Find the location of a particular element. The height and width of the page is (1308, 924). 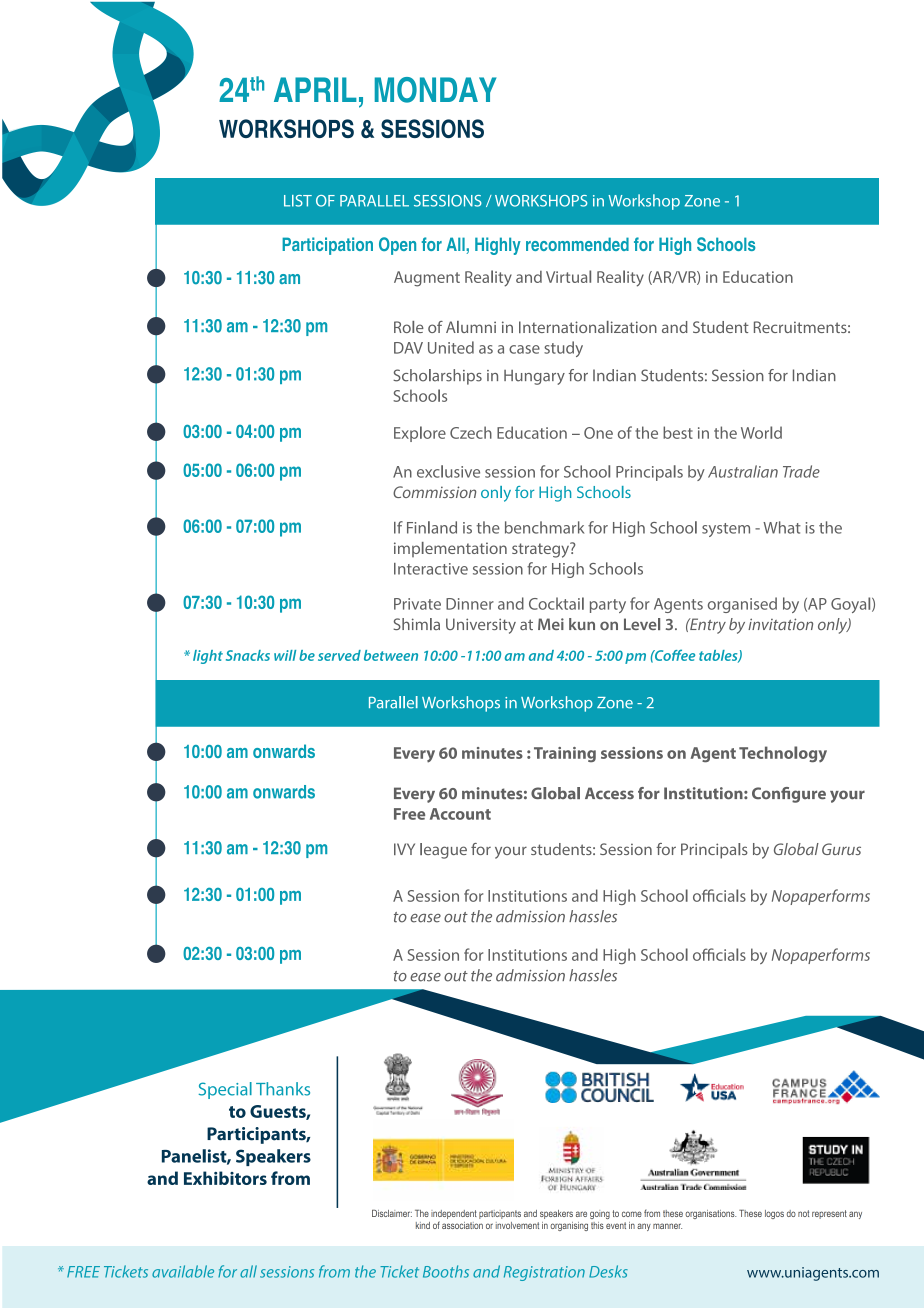

recommended is located at coordinates (577, 244).
